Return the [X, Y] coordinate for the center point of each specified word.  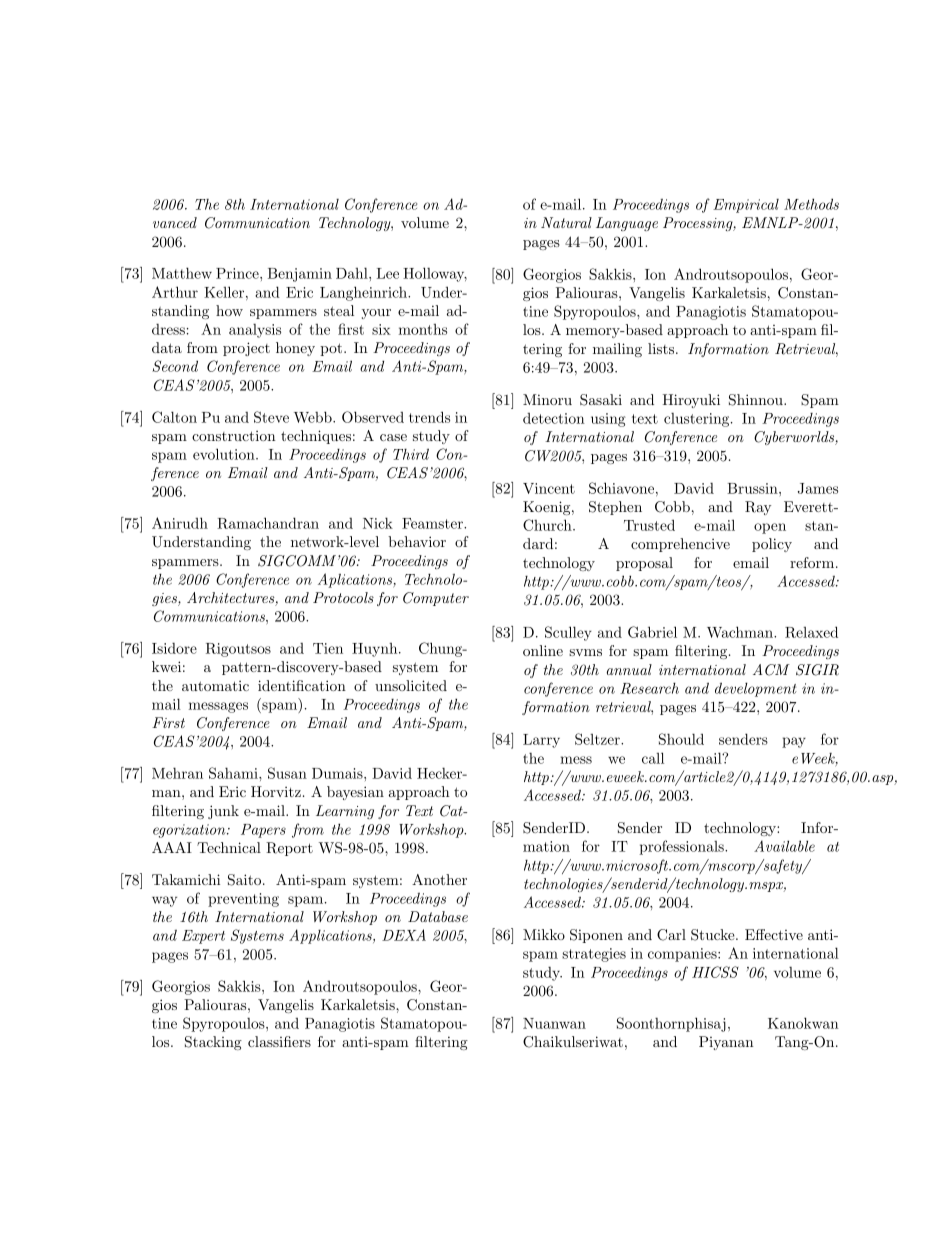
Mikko [544, 934]
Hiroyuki [691, 401]
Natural [566, 222]
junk [223, 812]
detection [554, 418]
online [543, 650]
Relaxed [811, 632]
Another [439, 879]
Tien [328, 648]
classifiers [279, 1041]
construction [234, 435]
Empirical [746, 206]
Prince [238, 273]
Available [784, 846]
